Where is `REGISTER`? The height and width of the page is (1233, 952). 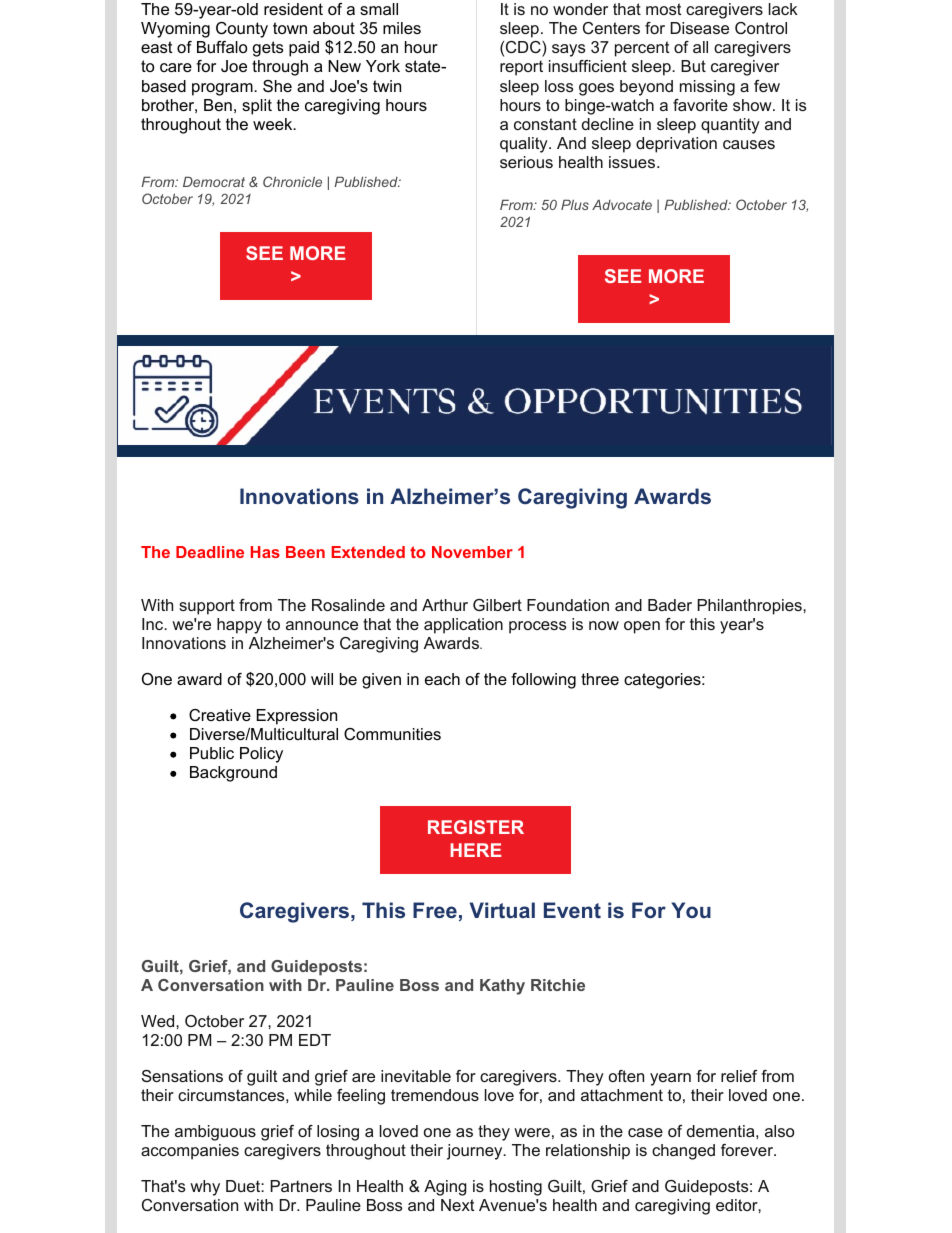
REGISTER is located at coordinates (476, 827).
